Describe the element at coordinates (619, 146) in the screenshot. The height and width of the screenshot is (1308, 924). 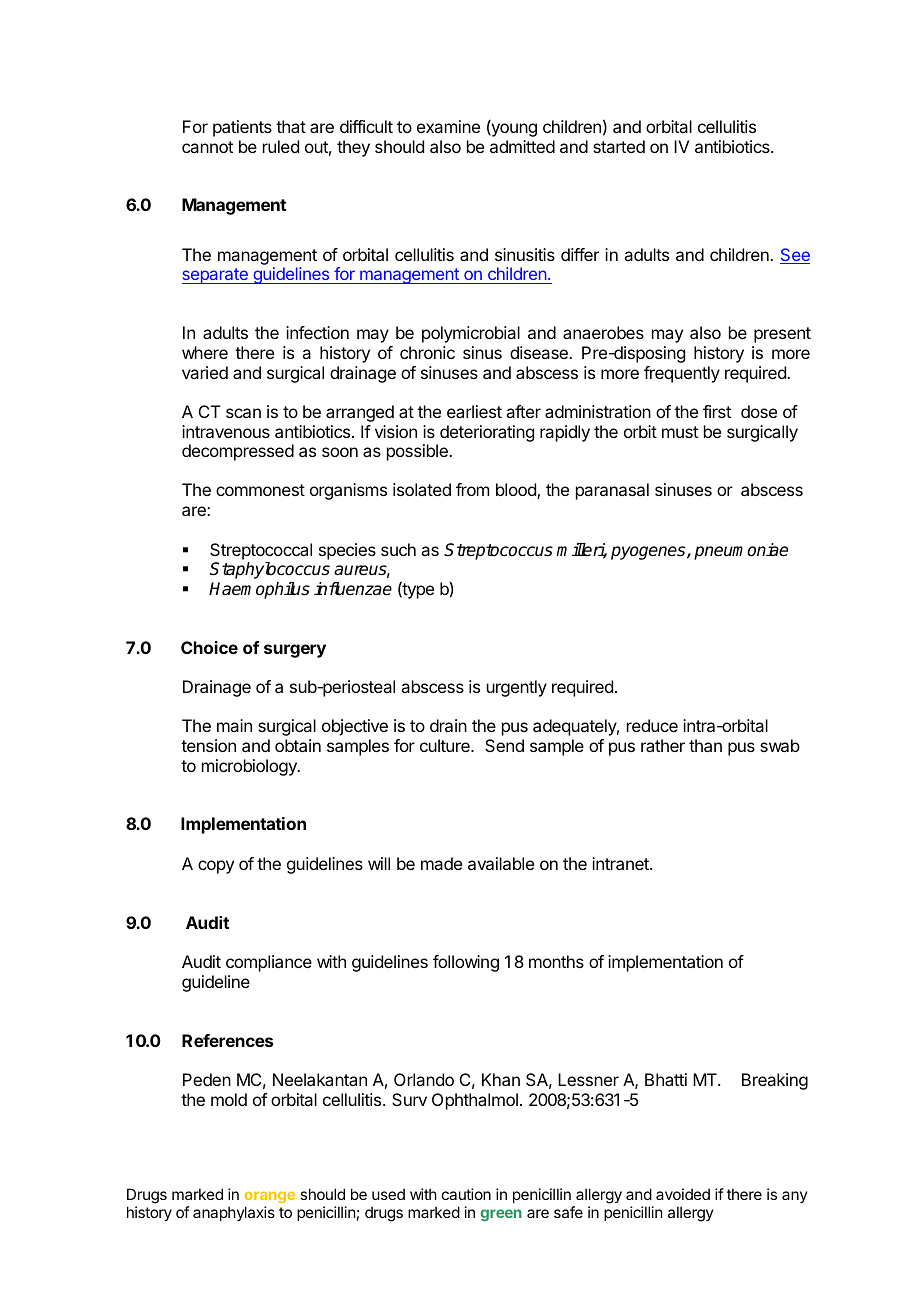
I see `started` at that location.
